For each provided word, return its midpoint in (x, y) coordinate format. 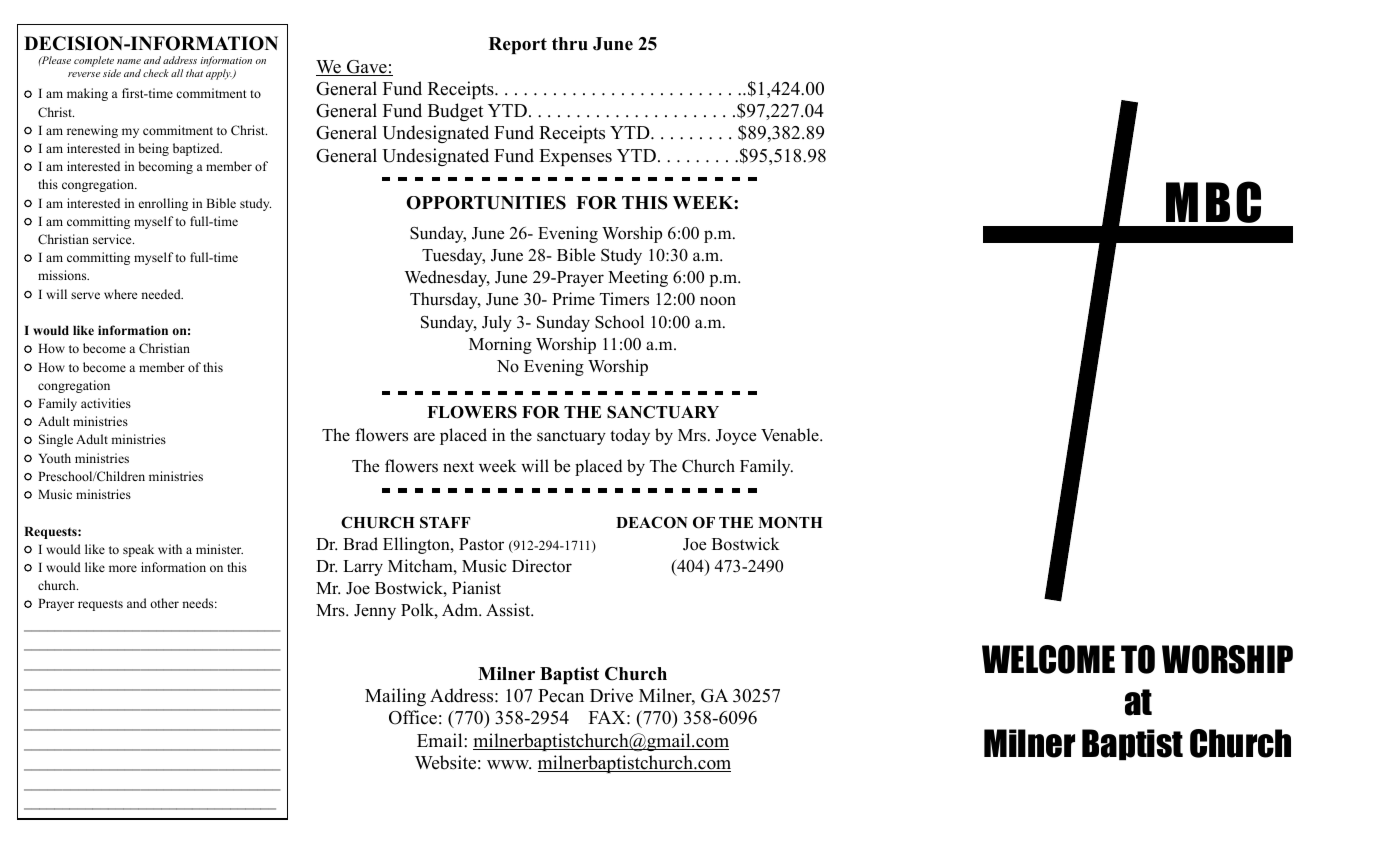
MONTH (790, 523)
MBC (1213, 202)
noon (718, 301)
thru (570, 44)
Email (441, 740)
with (170, 549)
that (194, 73)
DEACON (652, 522)
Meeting (638, 278)
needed (162, 294)
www (509, 764)
